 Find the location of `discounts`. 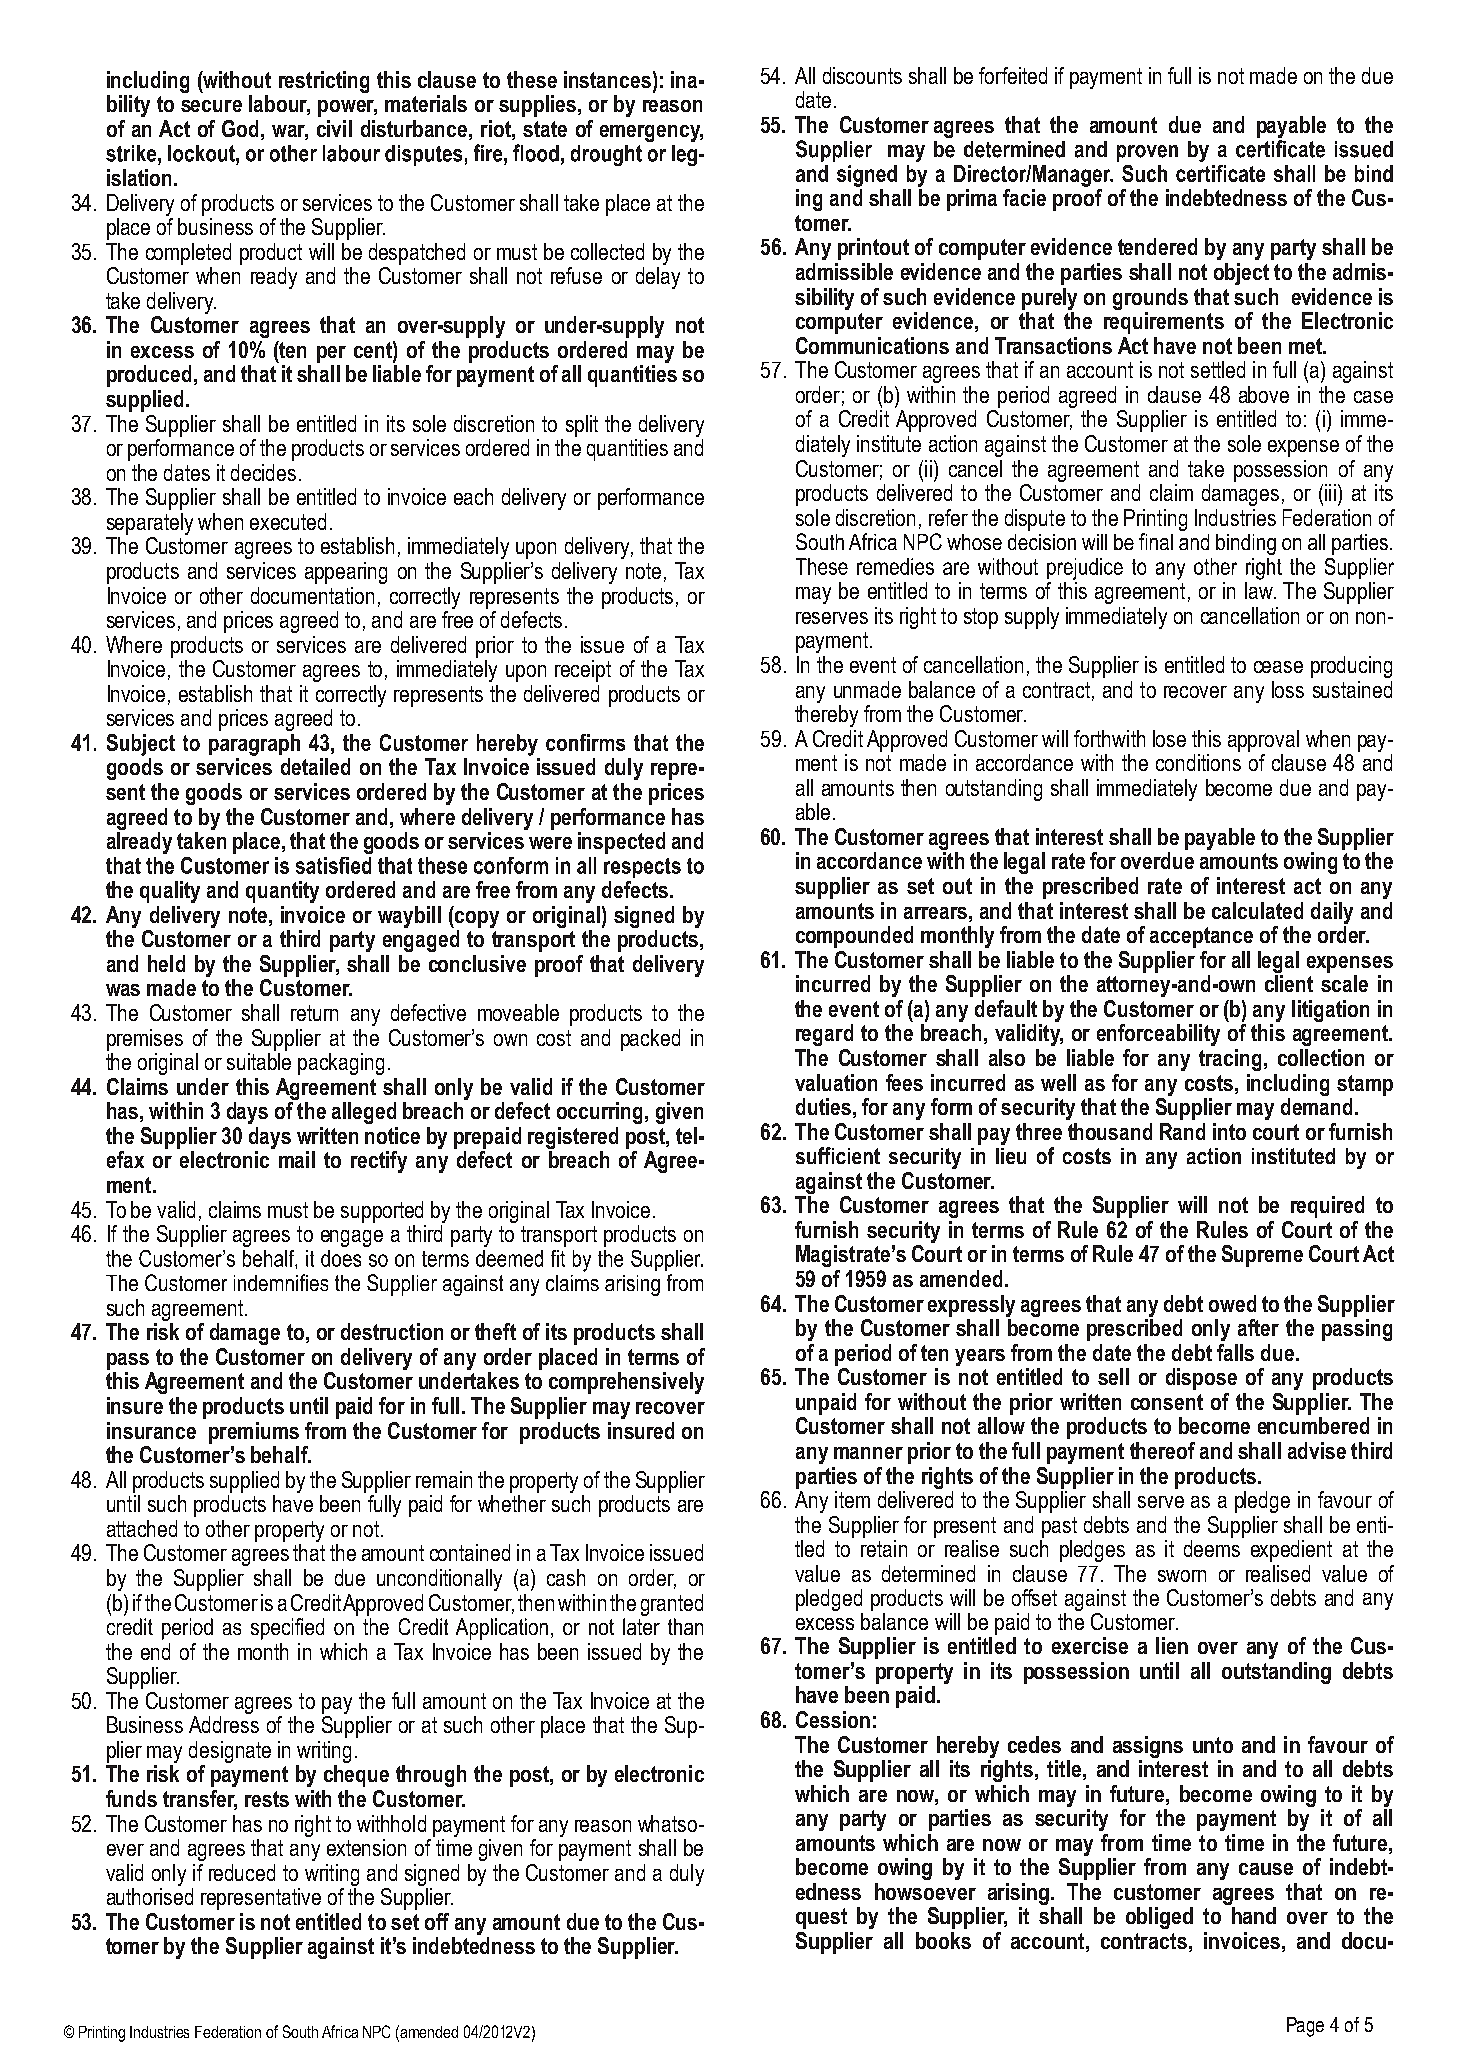

discounts is located at coordinates (862, 75).
